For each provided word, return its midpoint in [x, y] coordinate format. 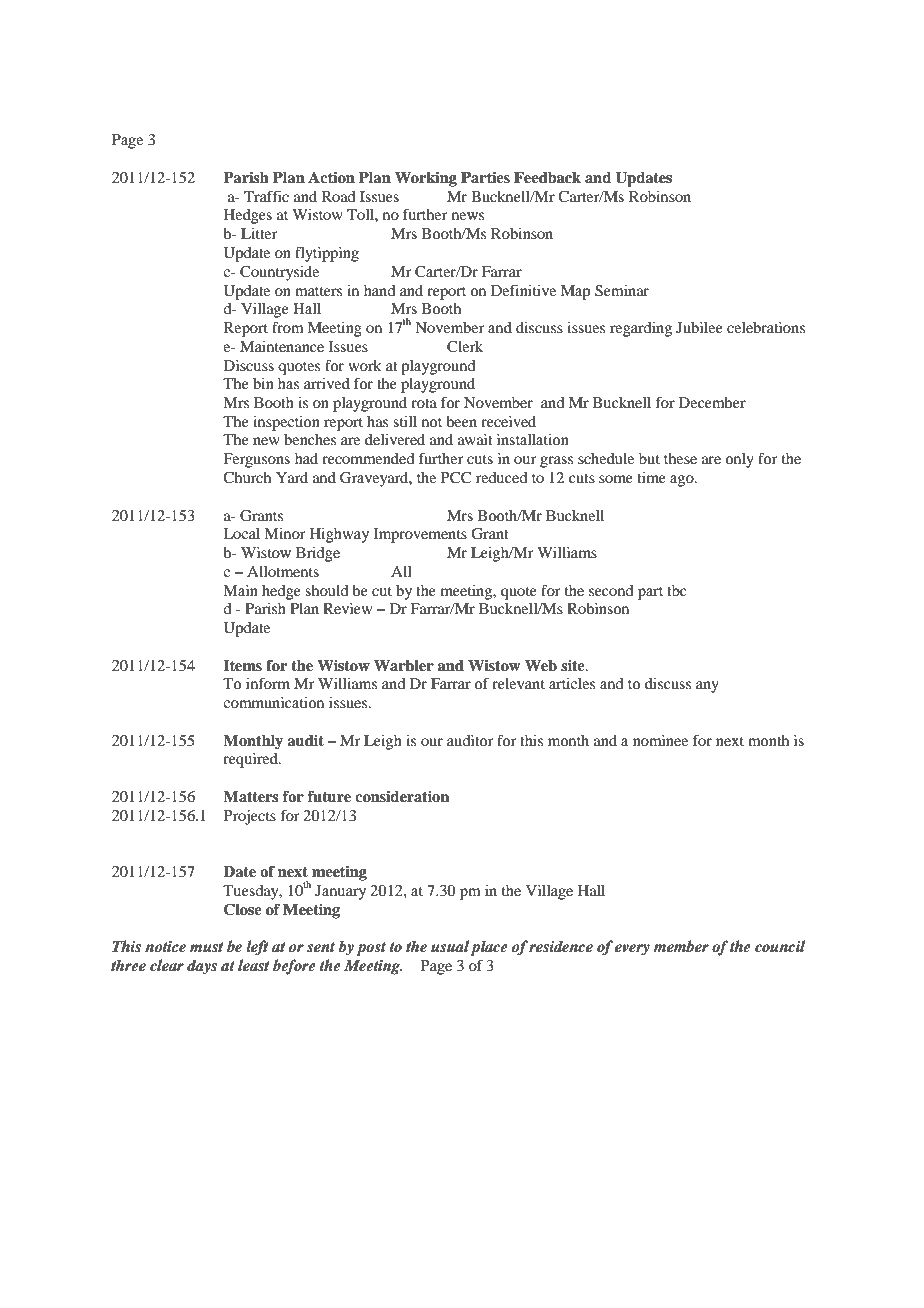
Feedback [547, 178]
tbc [676, 590]
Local [241, 533]
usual [450, 946]
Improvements [420, 535]
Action [331, 177]
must [206, 947]
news [468, 216]
